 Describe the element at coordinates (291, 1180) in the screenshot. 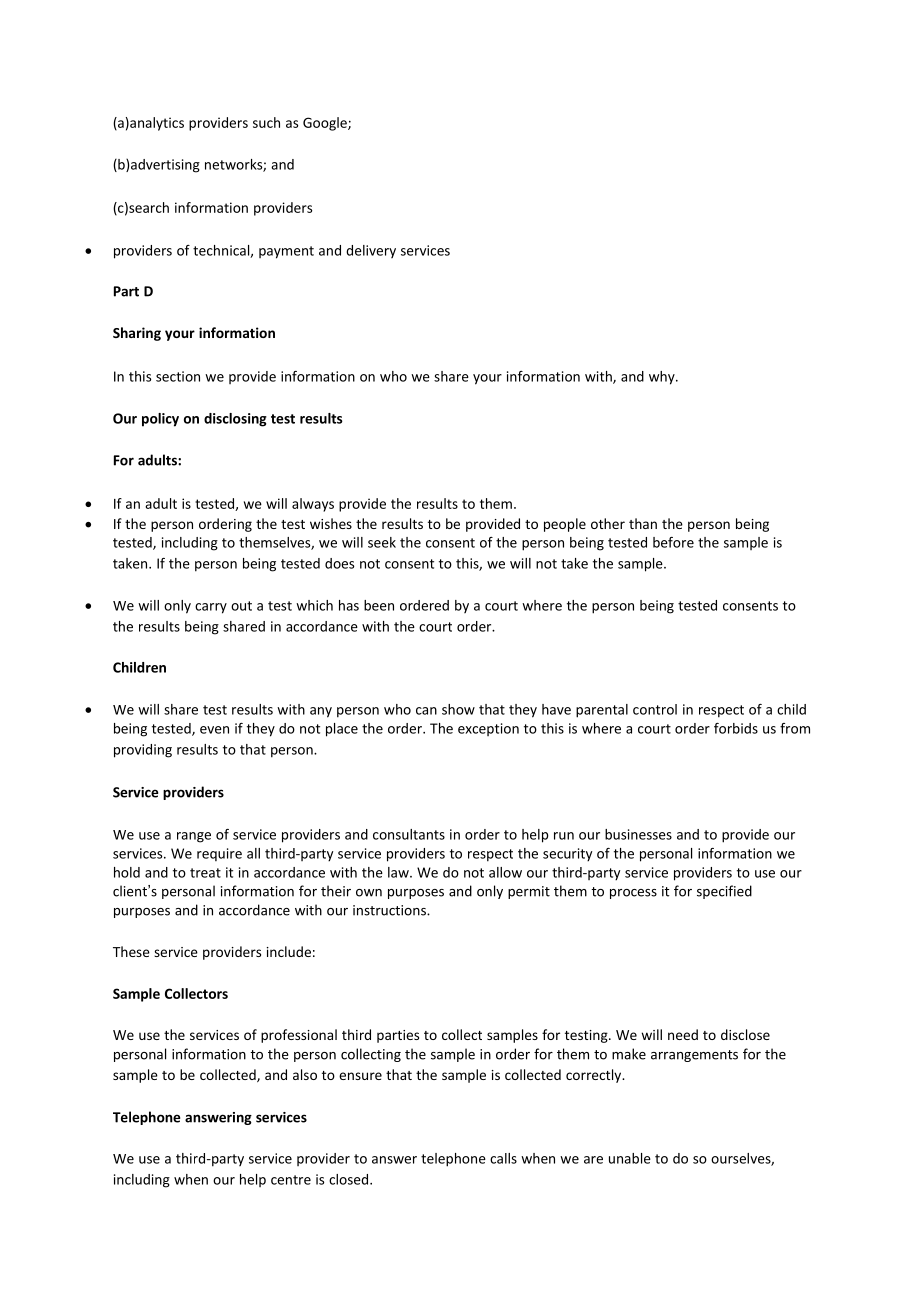

I see `centre` at that location.
